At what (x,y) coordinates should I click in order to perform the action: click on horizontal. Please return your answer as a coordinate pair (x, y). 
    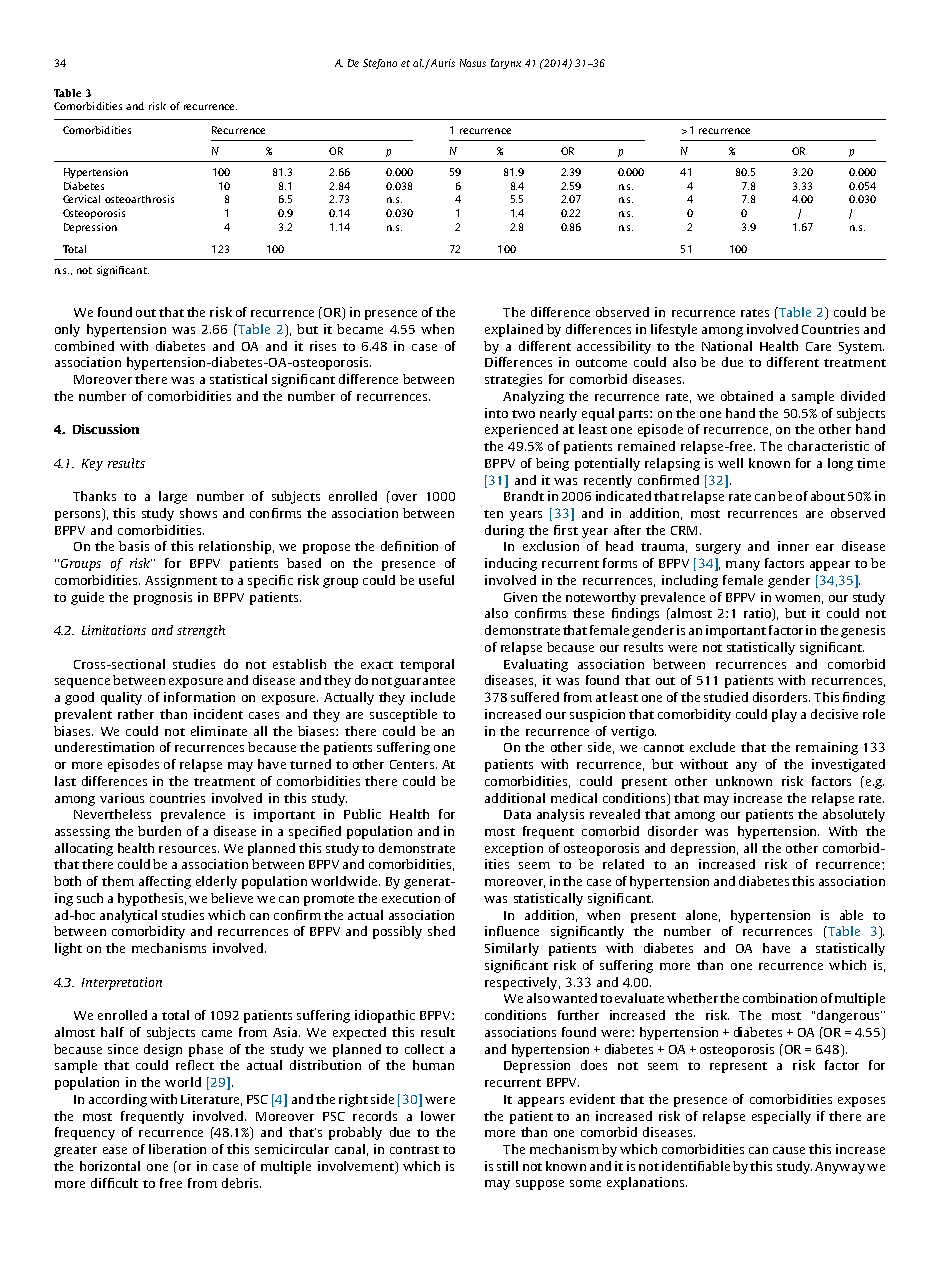
    Looking at the image, I should click on (110, 1166).
